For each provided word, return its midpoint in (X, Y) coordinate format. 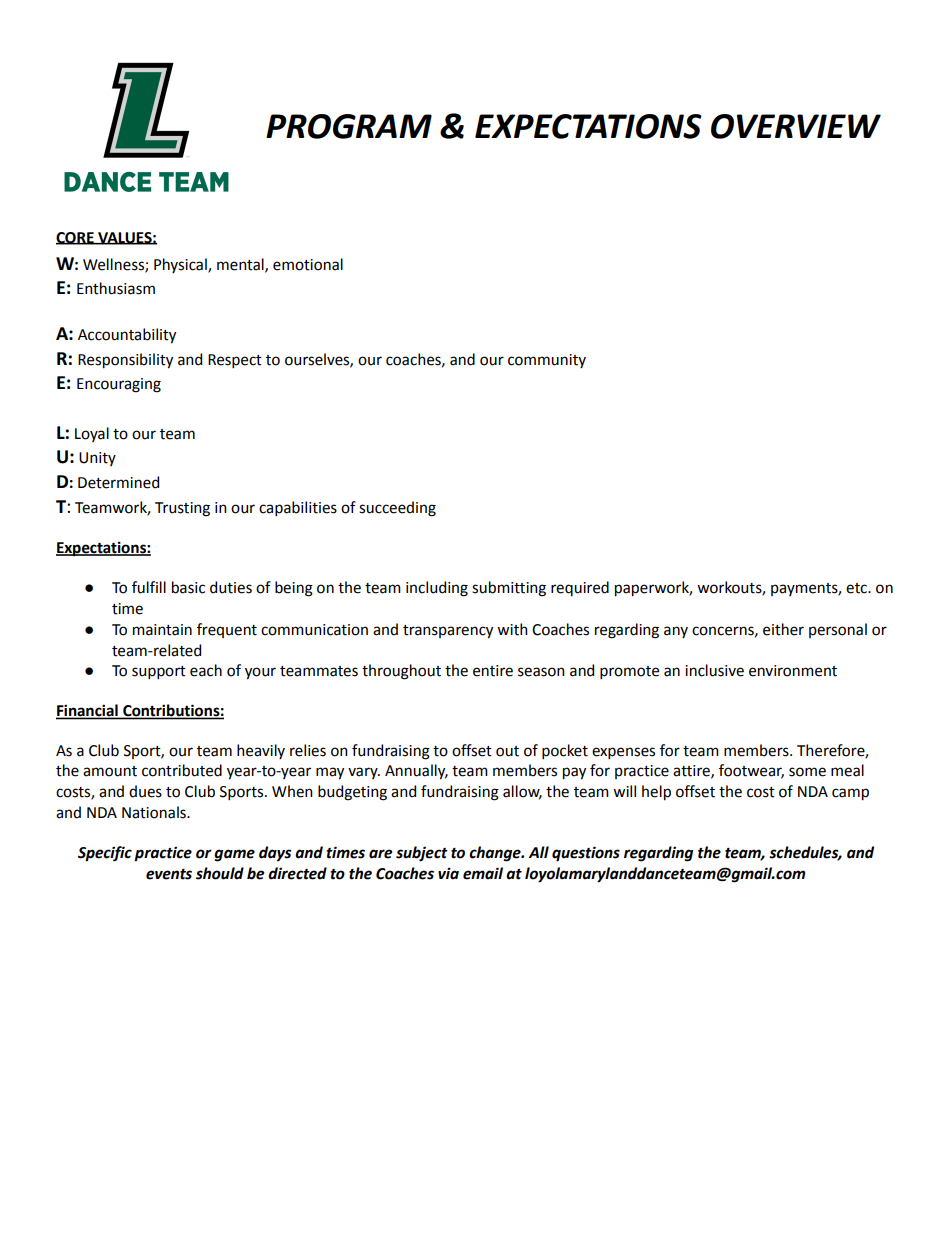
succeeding (397, 509)
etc (857, 588)
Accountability (127, 336)
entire (493, 671)
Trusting (182, 509)
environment (793, 671)
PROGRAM (349, 126)
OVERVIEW (796, 126)
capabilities (298, 508)
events (169, 874)
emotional (308, 264)
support (159, 672)
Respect (235, 361)
